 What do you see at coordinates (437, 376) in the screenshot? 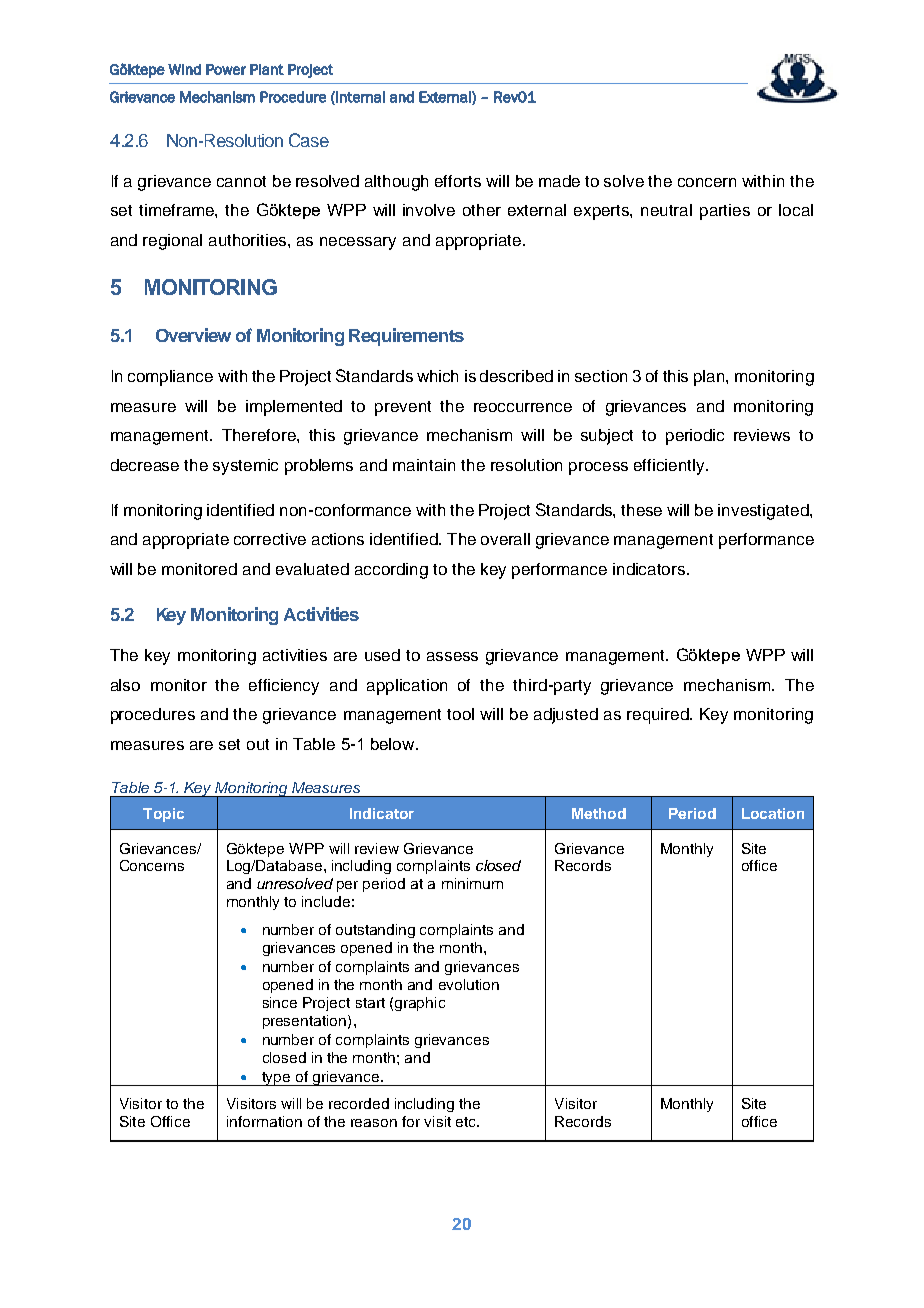
I see `which` at bounding box center [437, 376].
